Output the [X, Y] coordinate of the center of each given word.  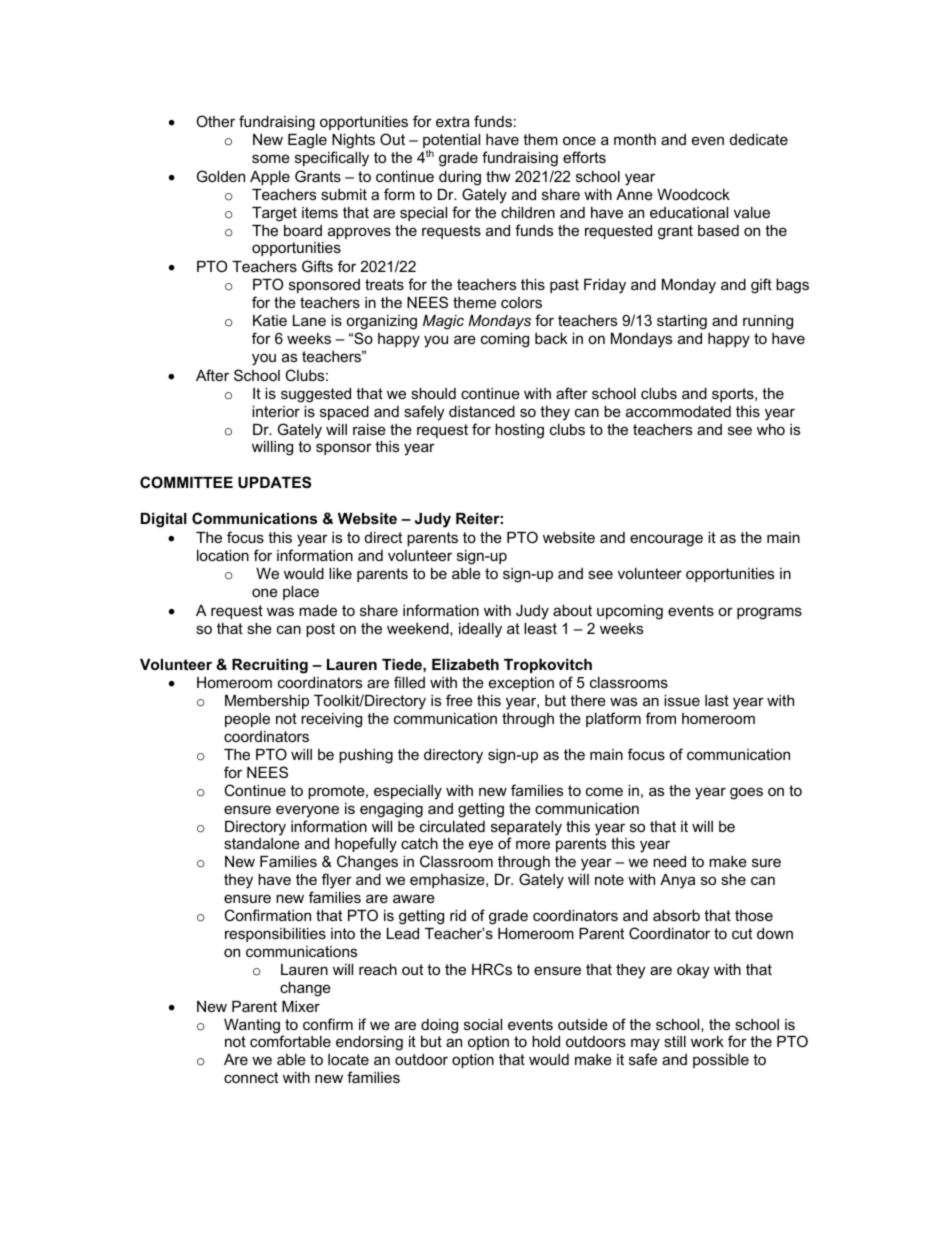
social [483, 1024]
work [707, 1041]
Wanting [253, 1027]
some [271, 158]
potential [451, 142]
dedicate [759, 139]
